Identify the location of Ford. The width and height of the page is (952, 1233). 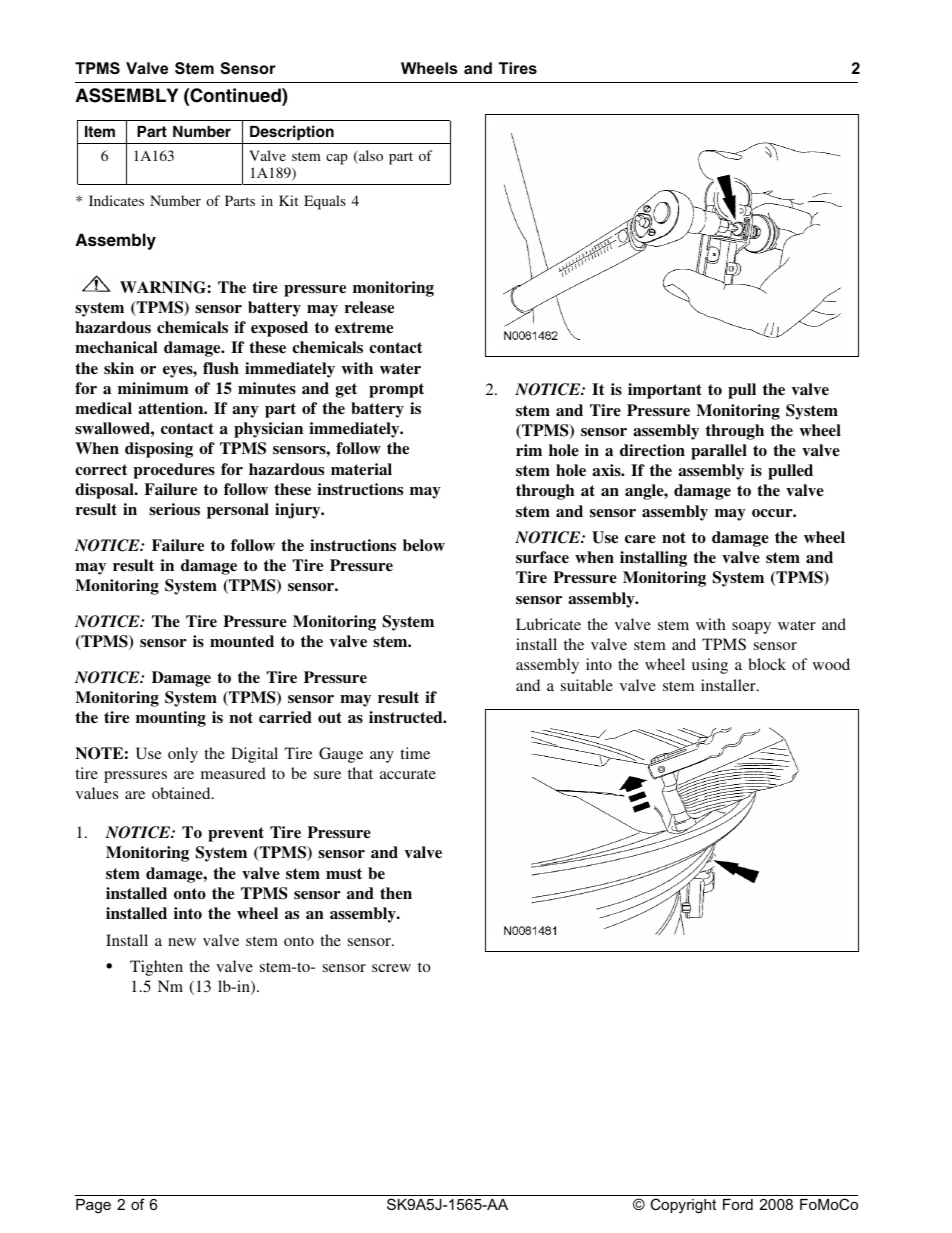
(738, 1204).
